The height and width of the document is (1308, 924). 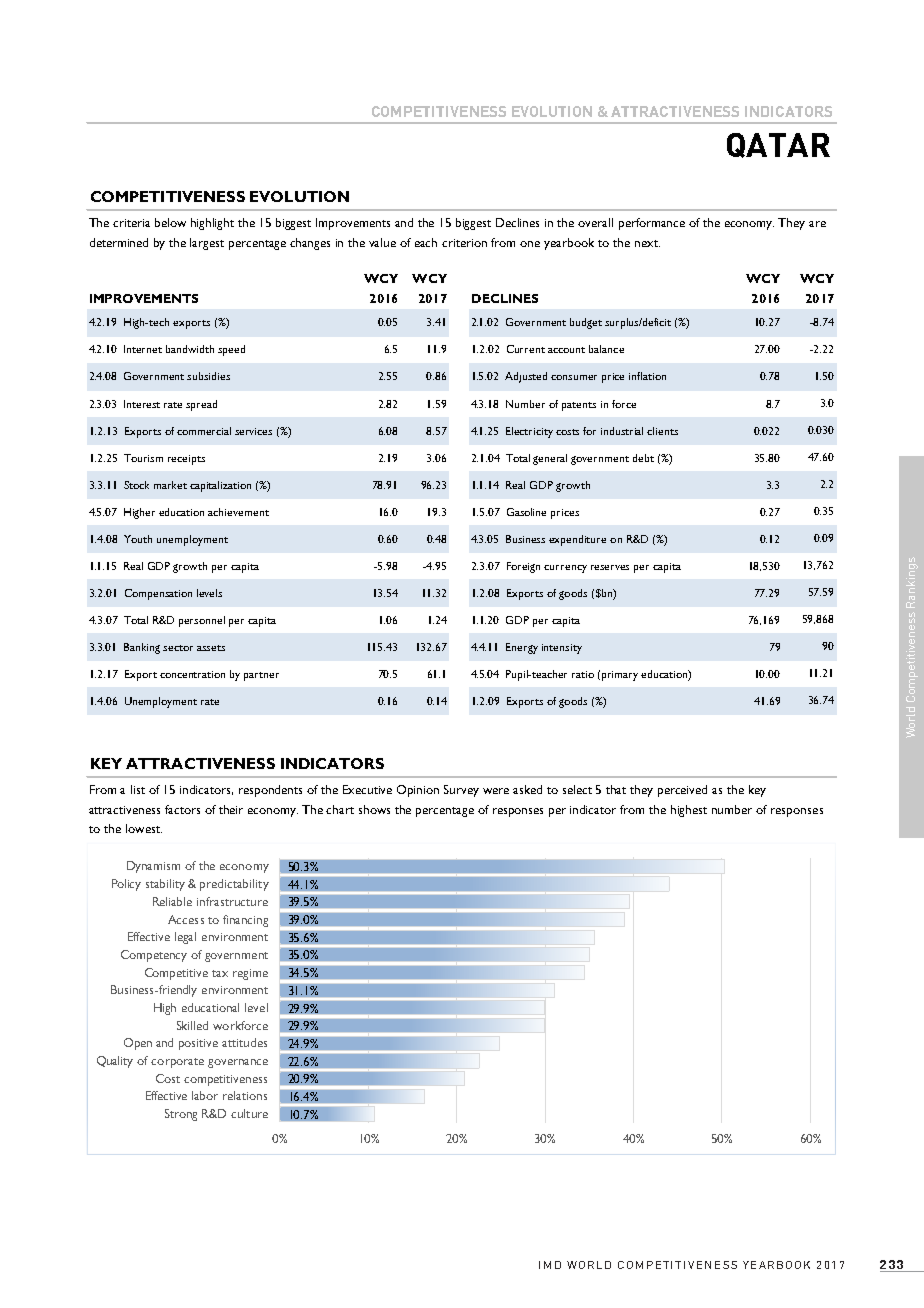 I want to click on culture, so click(x=249, y=1113).
